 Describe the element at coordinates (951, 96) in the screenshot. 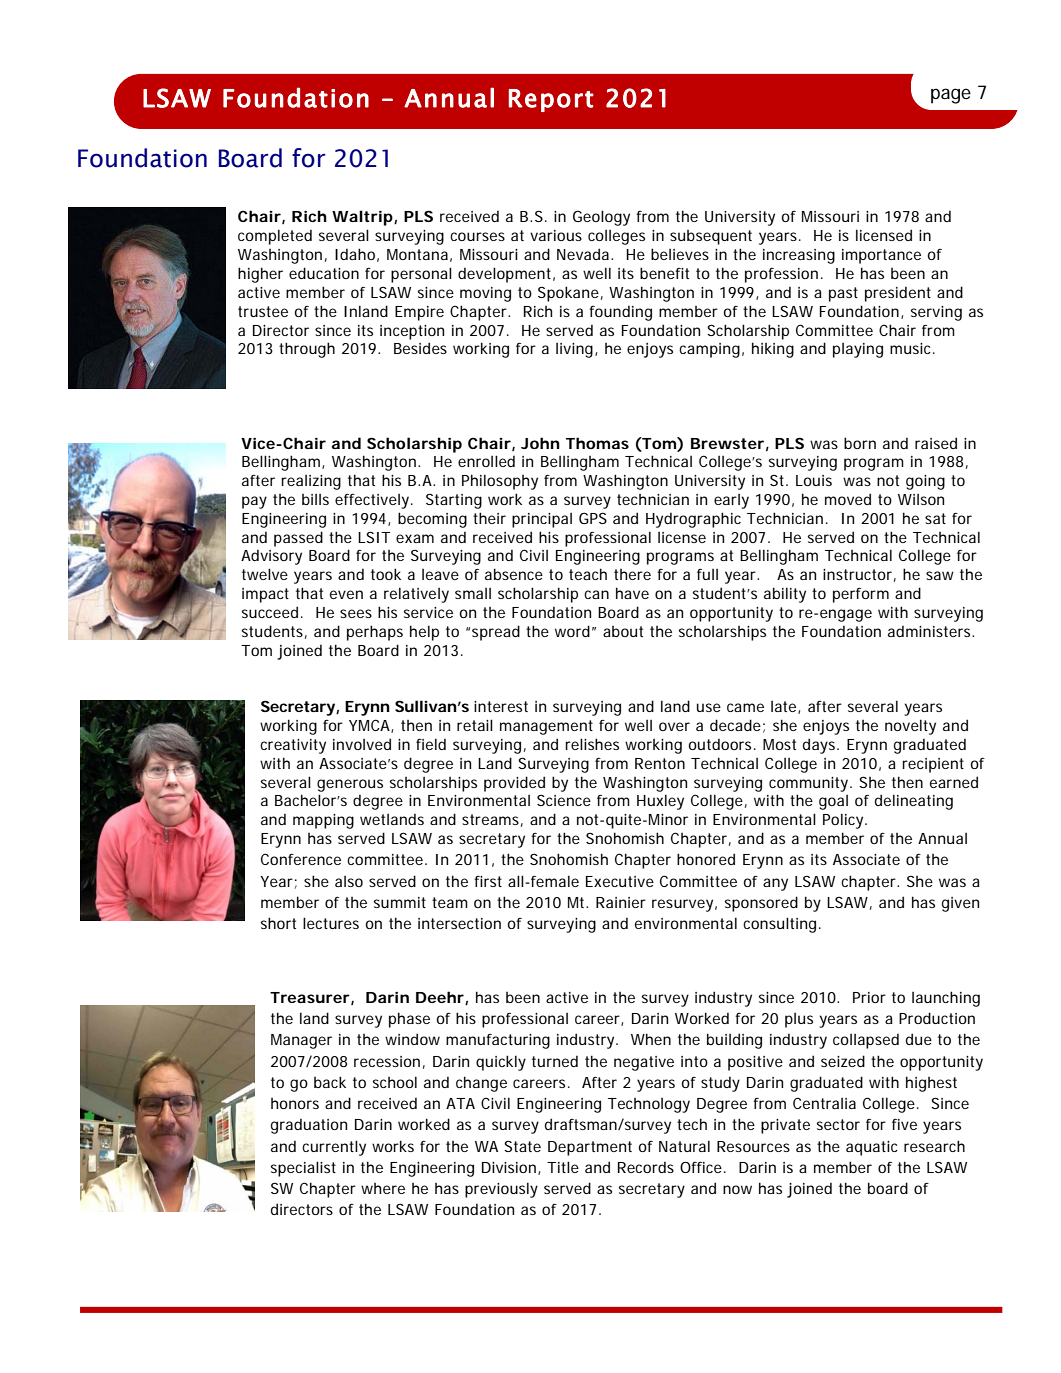

I see `page` at that location.
